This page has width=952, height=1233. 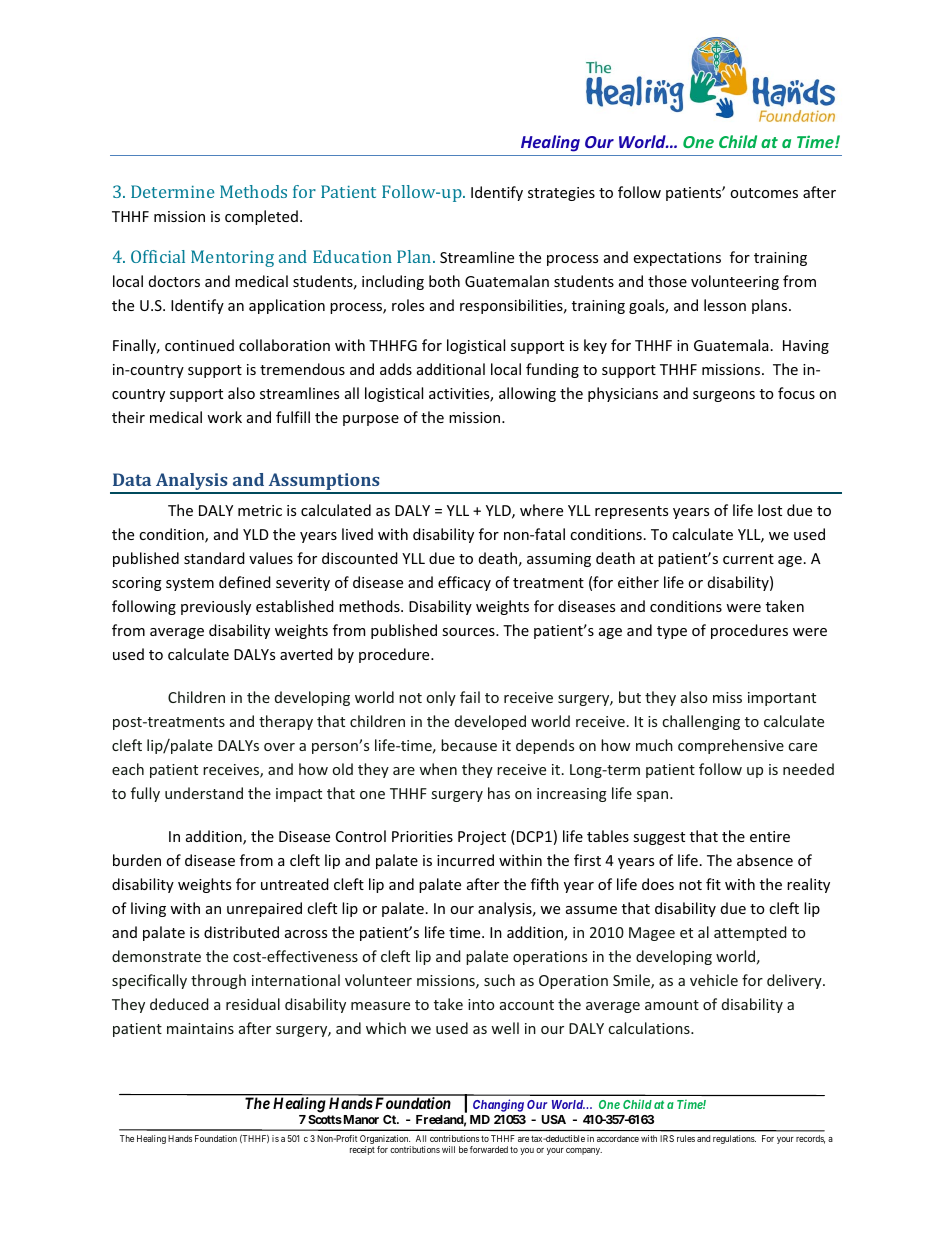 What do you see at coordinates (734, 1139) in the page?
I see `regulations` at bounding box center [734, 1139].
